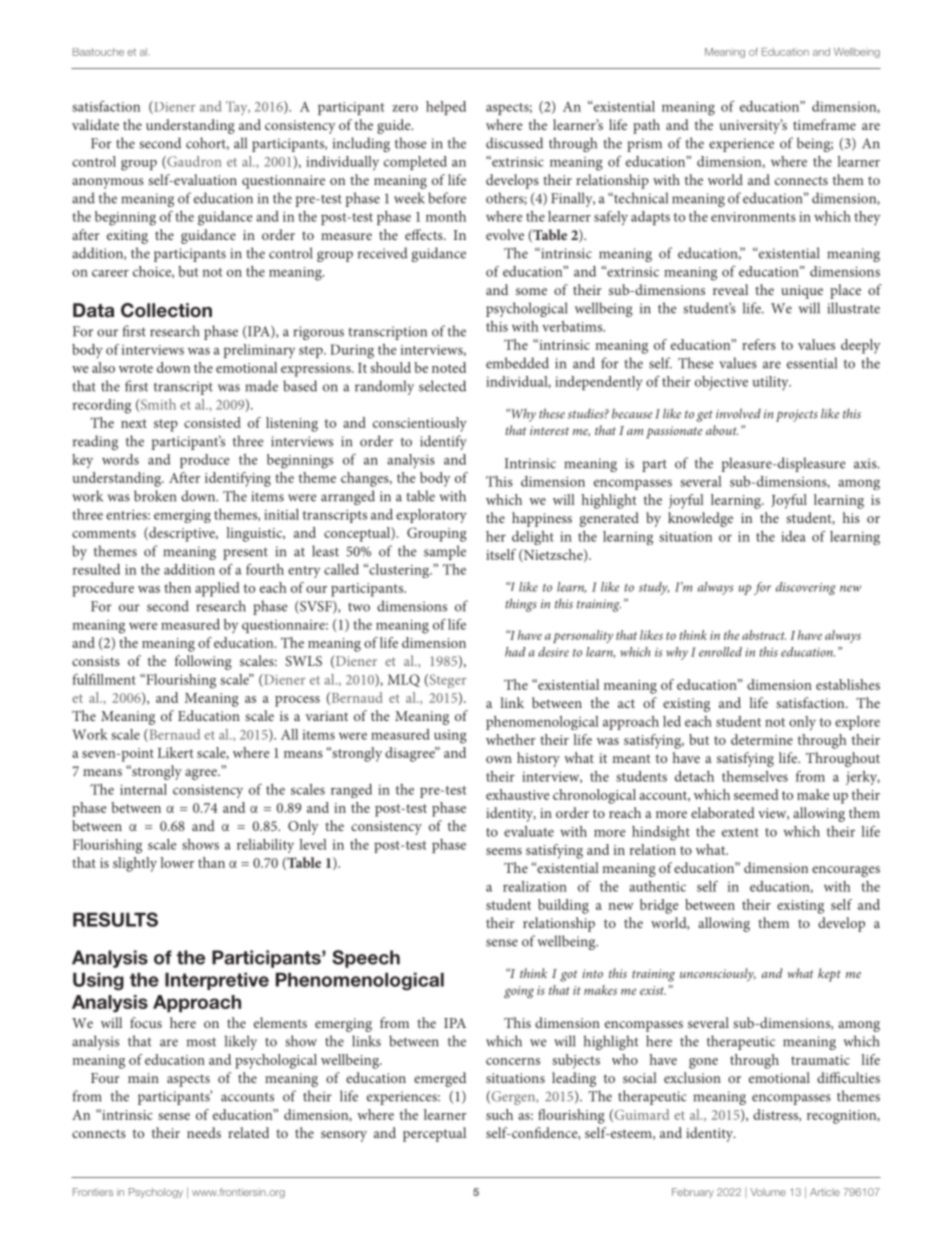 This screenshot has width=952, height=1247. Describe the element at coordinates (793, 536) in the screenshot. I see `idea` at that location.
